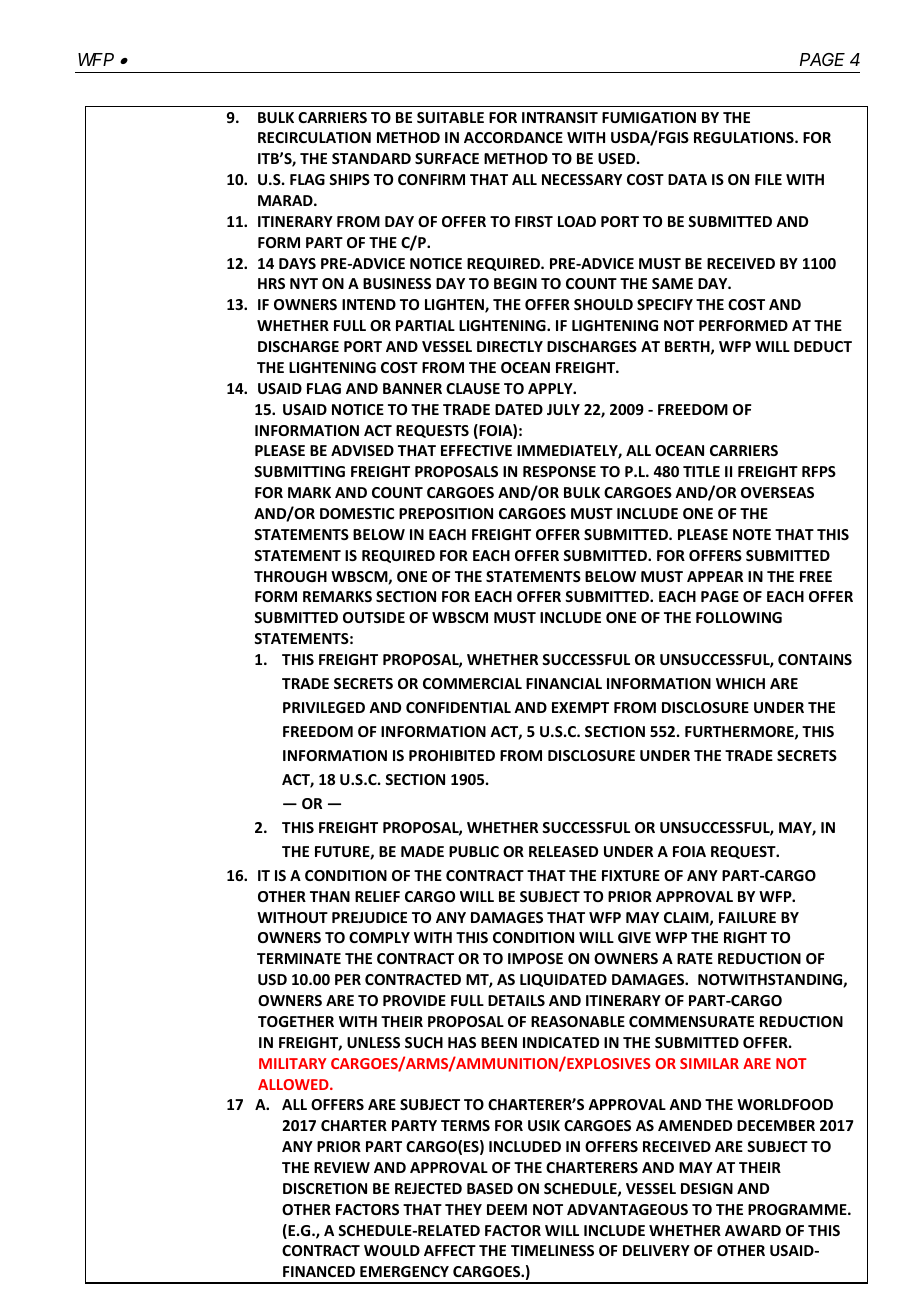 This screenshot has width=924, height=1308. I want to click on ACCORDANCE, so click(513, 137).
